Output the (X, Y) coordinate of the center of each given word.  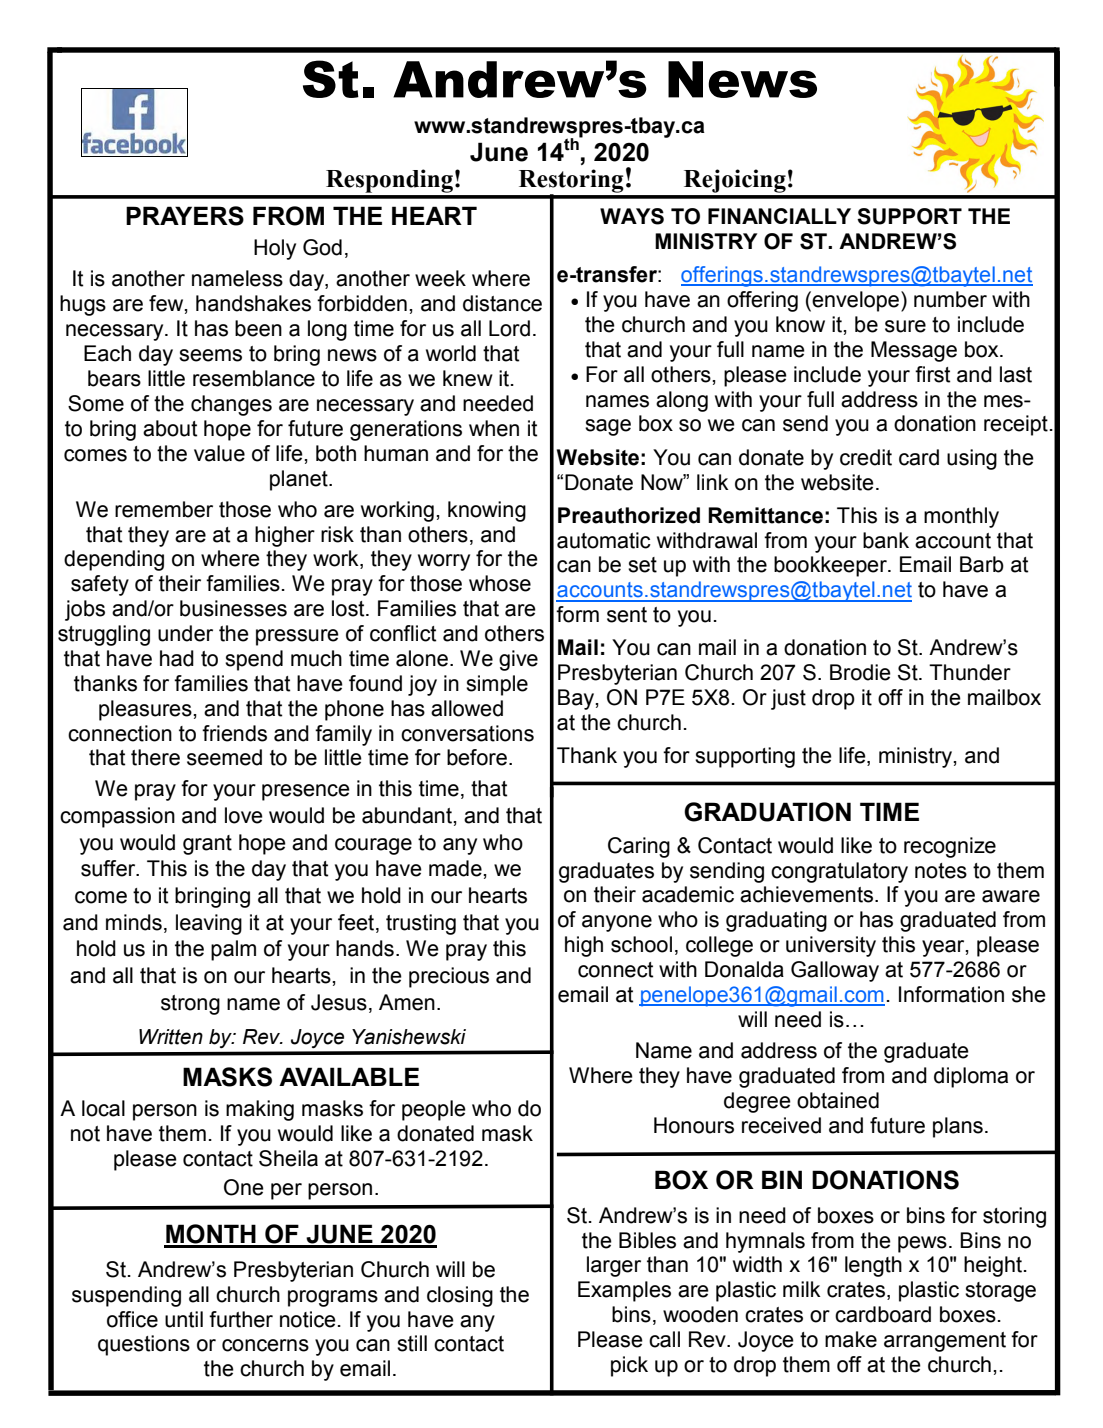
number (950, 299)
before (477, 757)
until (184, 1319)
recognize (950, 847)
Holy (275, 249)
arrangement (945, 1342)
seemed (224, 757)
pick (629, 1366)
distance (502, 303)
